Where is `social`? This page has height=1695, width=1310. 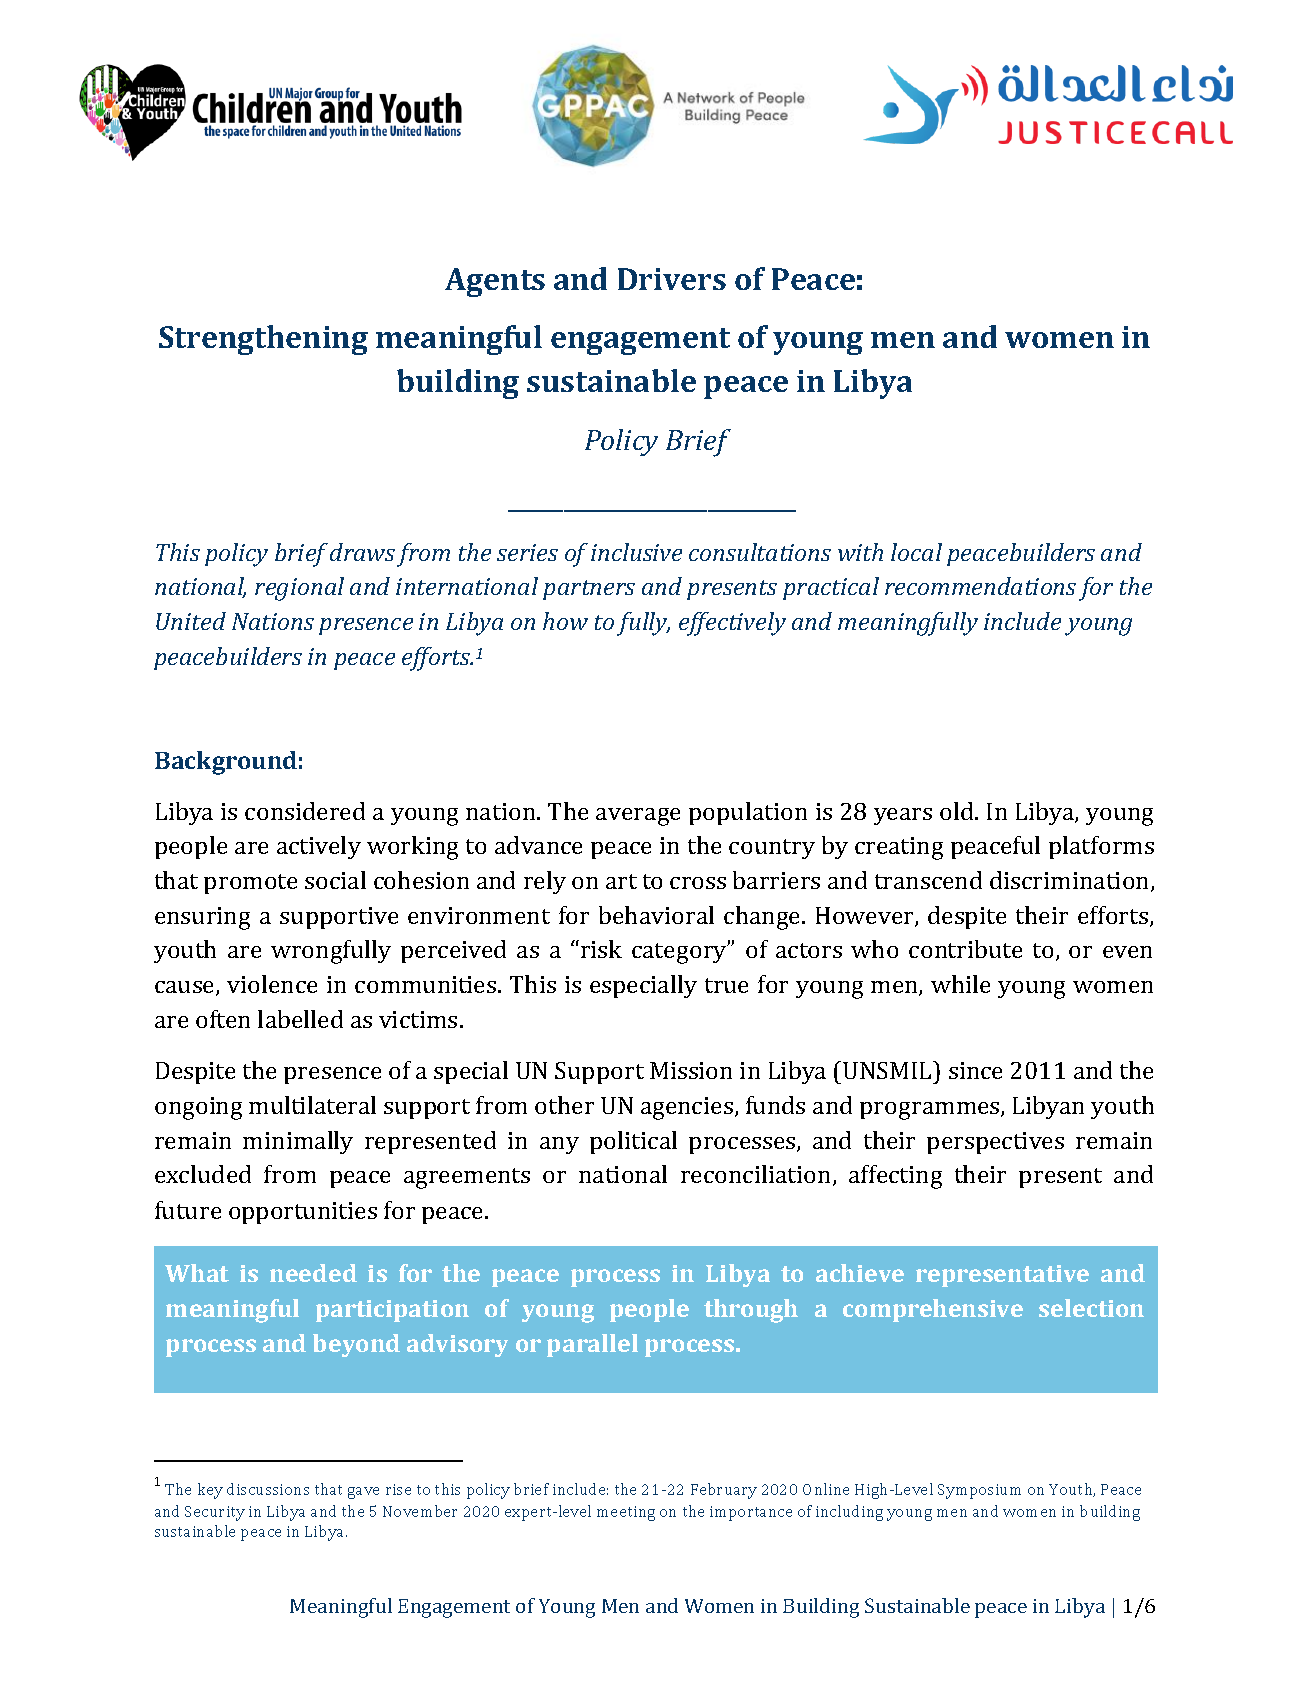 social is located at coordinates (335, 880).
